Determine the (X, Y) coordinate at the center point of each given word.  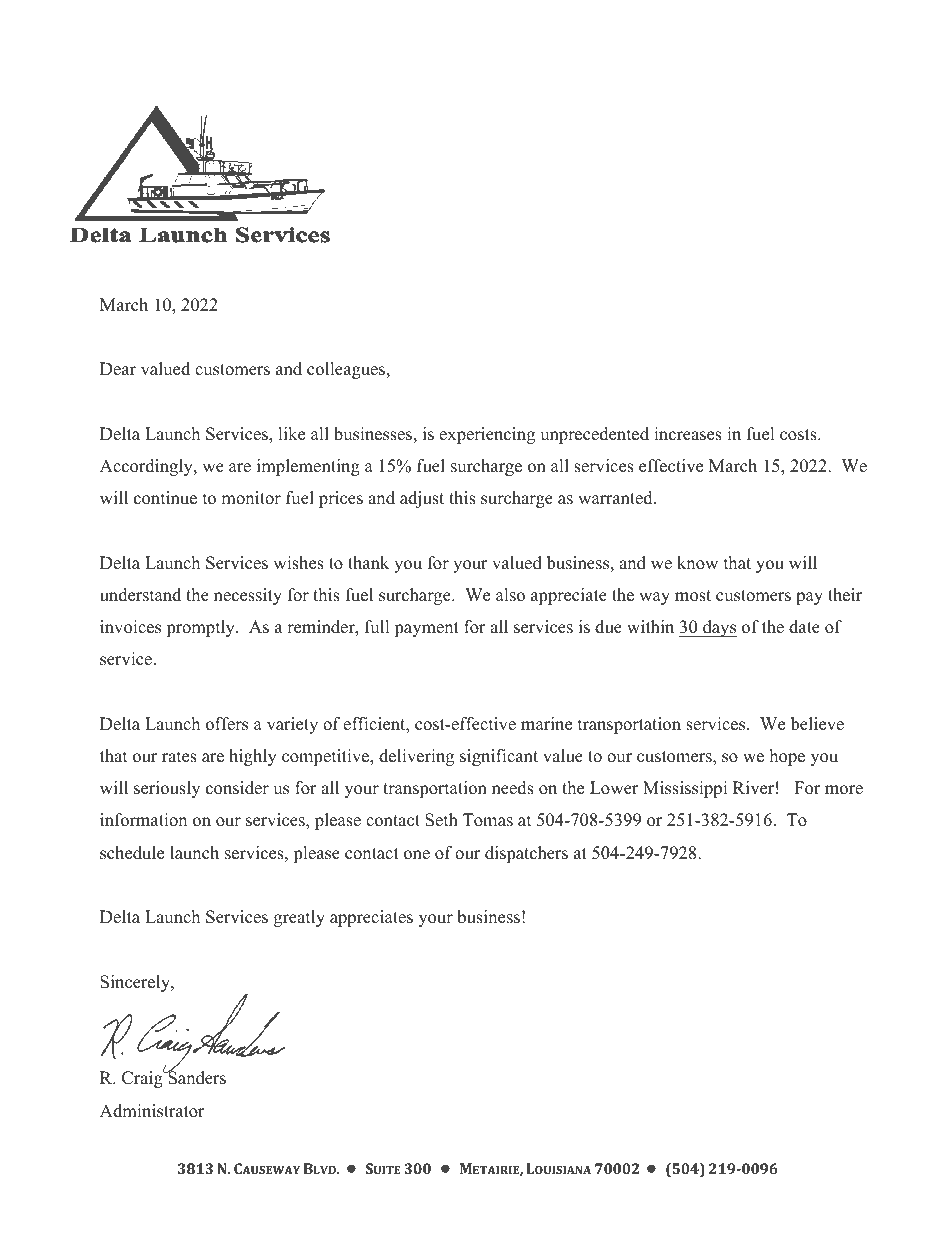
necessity (248, 596)
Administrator (152, 1111)
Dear (118, 369)
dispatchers (526, 854)
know (697, 563)
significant (499, 757)
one (417, 855)
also (510, 595)
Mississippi (685, 789)
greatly (299, 918)
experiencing (487, 435)
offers (227, 724)
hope (787, 757)
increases (688, 434)
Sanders (196, 1077)
